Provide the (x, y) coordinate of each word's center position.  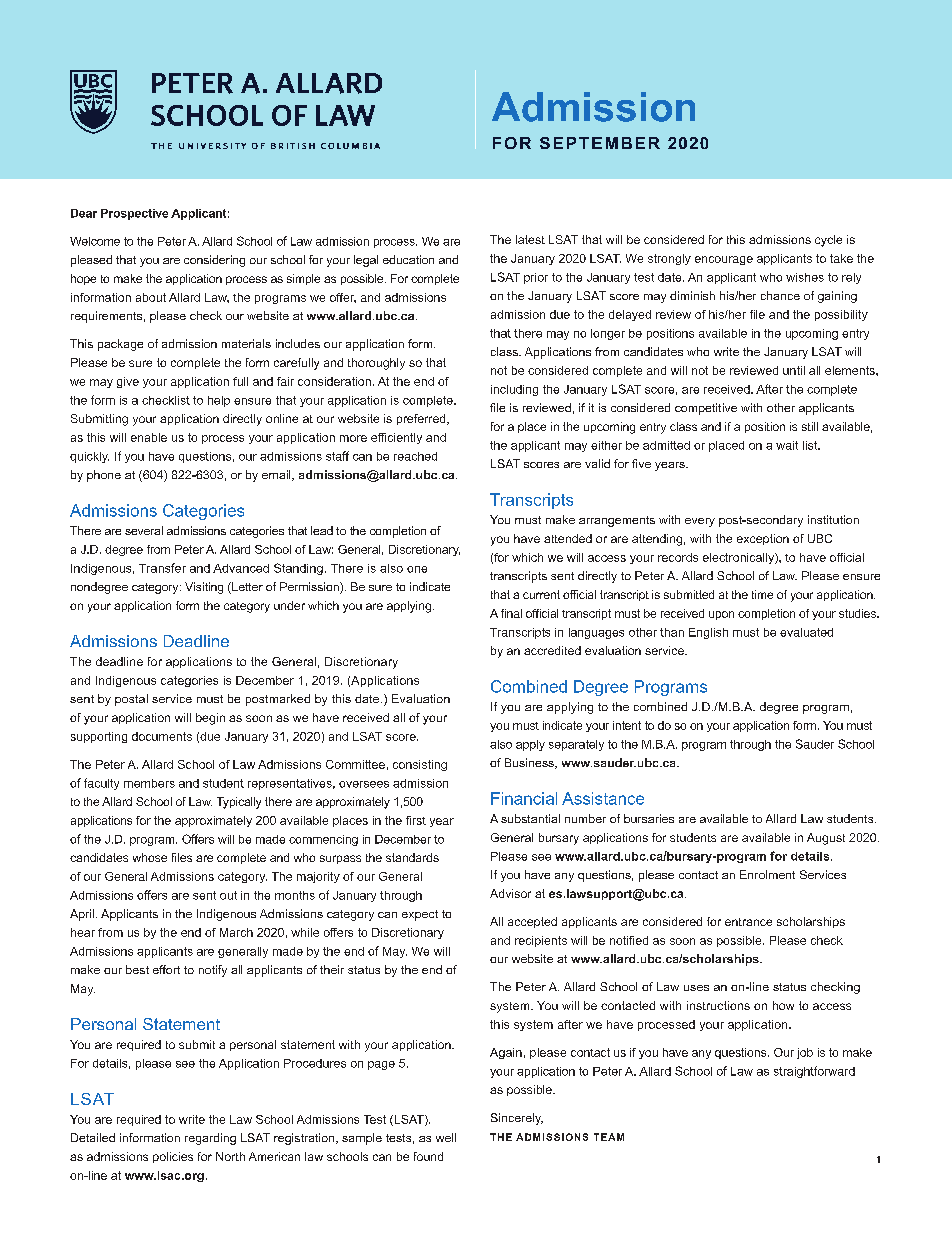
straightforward (814, 1072)
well (446, 1137)
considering (214, 261)
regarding (210, 1139)
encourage (724, 260)
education (408, 259)
